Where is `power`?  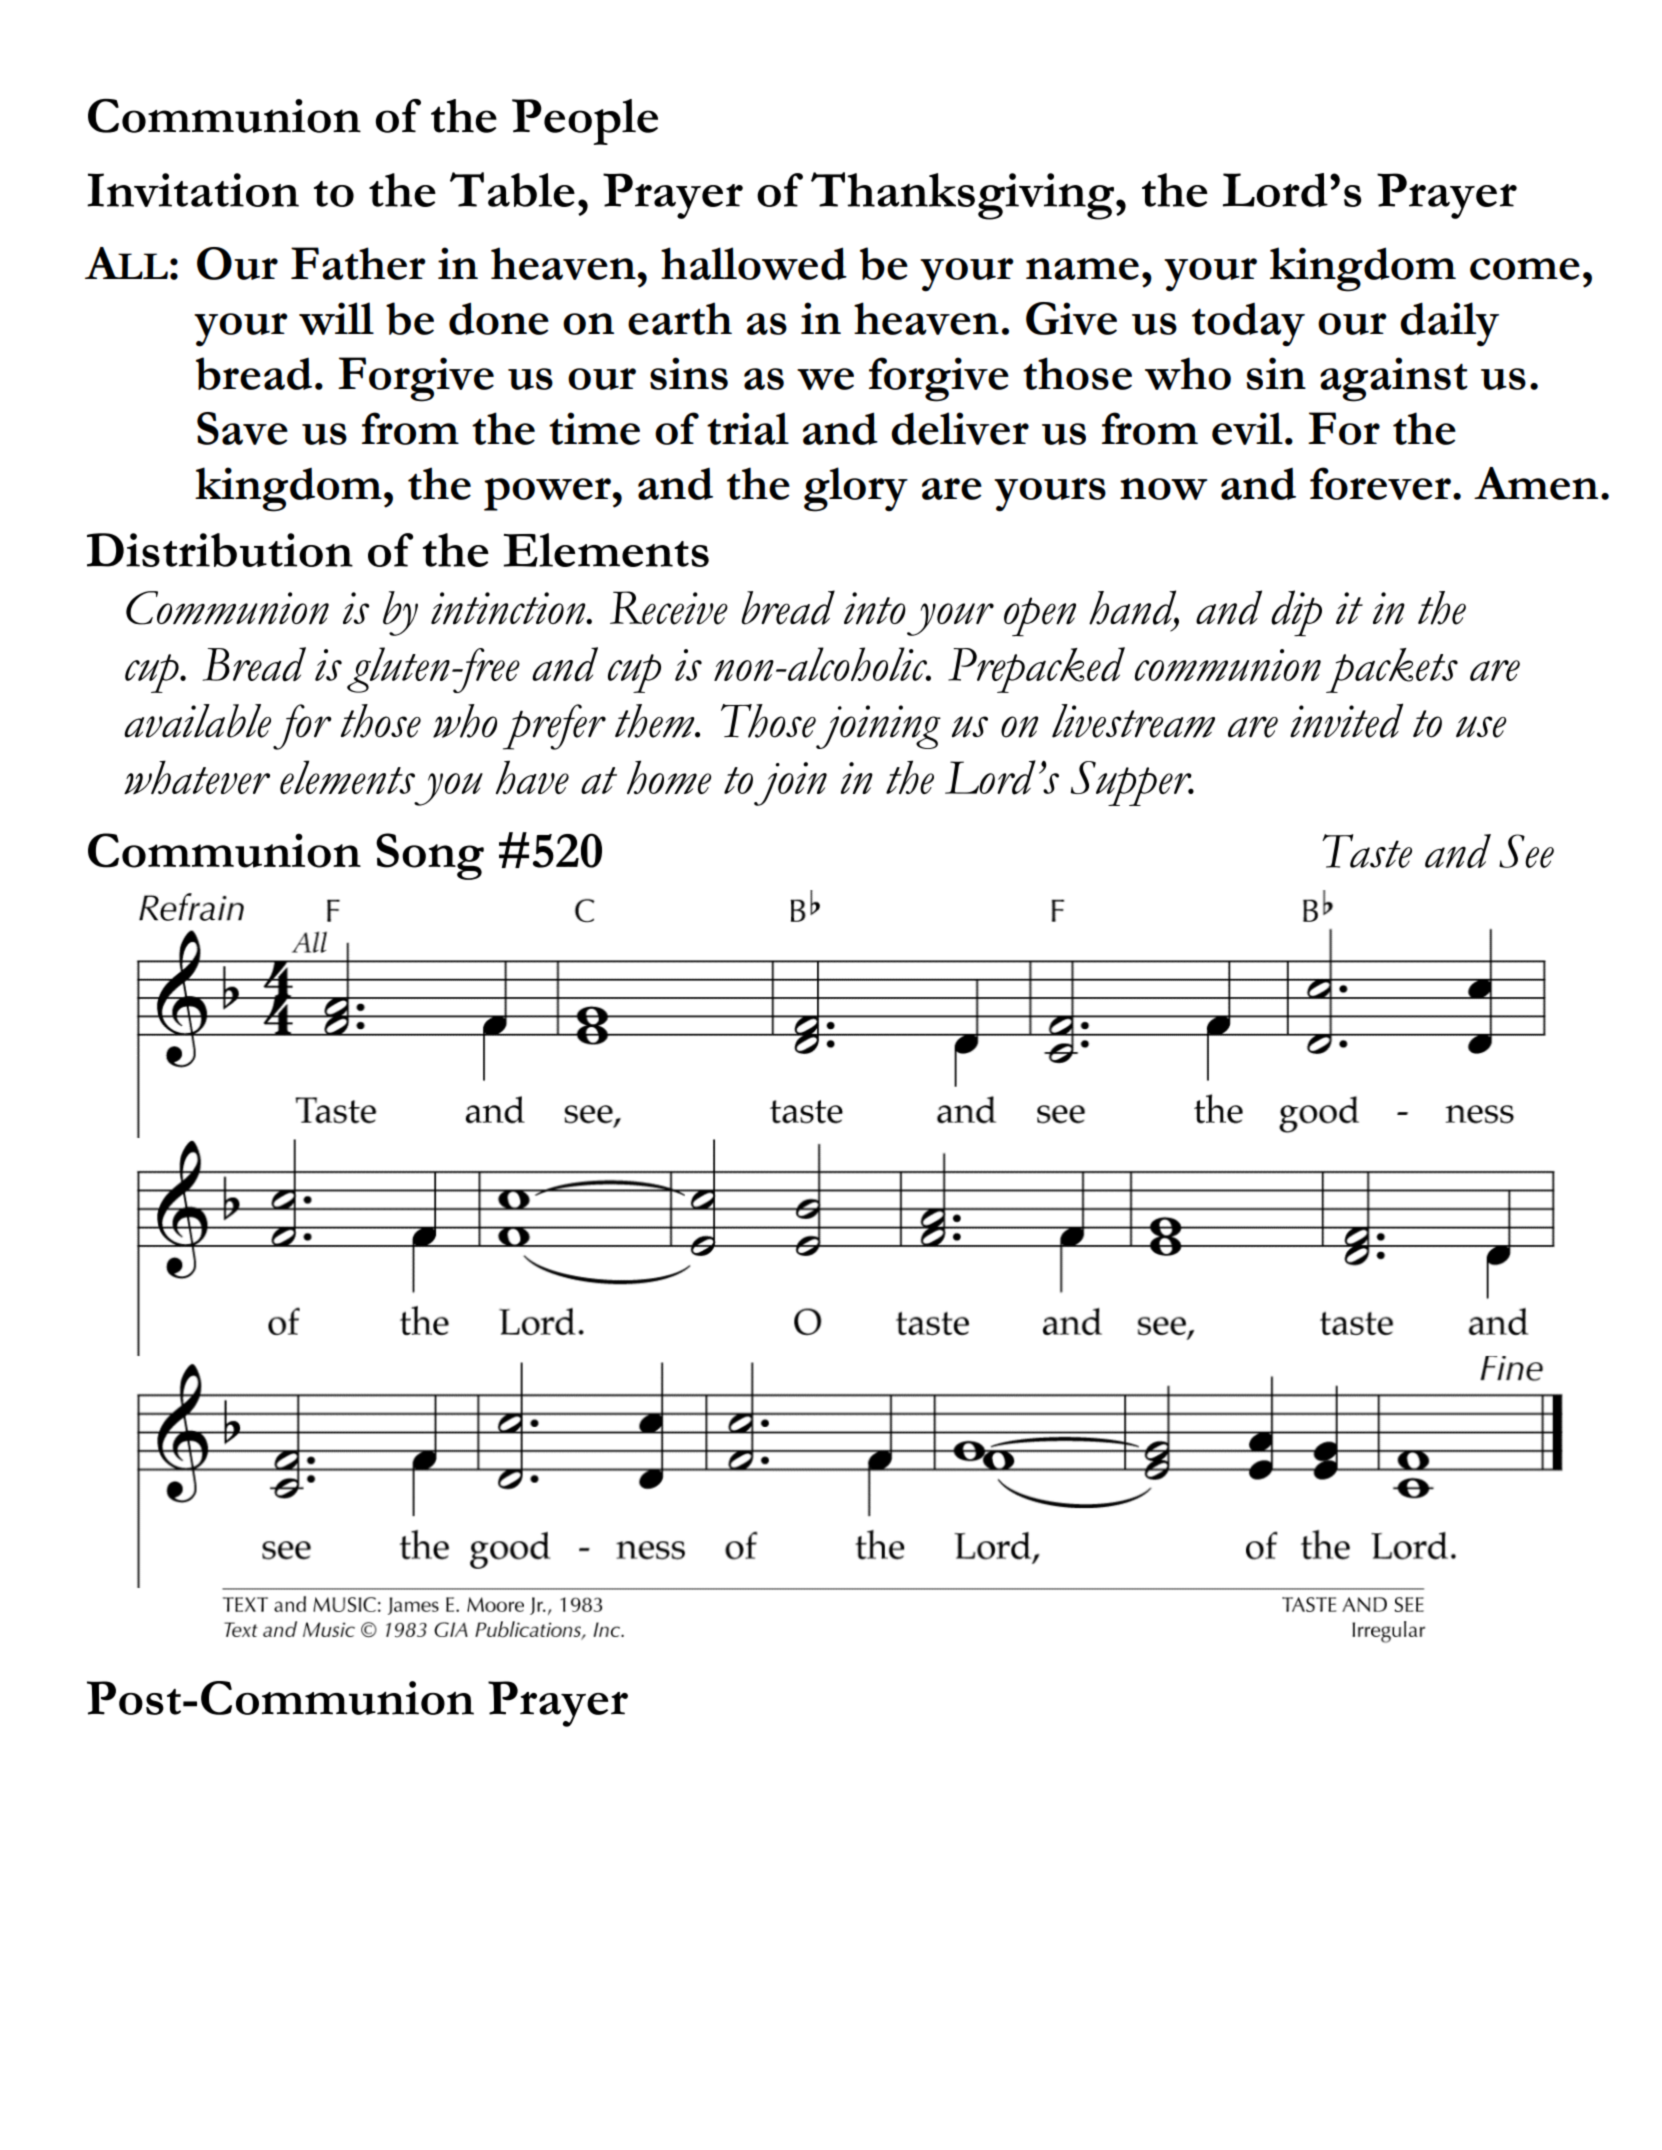 power is located at coordinates (548, 494).
